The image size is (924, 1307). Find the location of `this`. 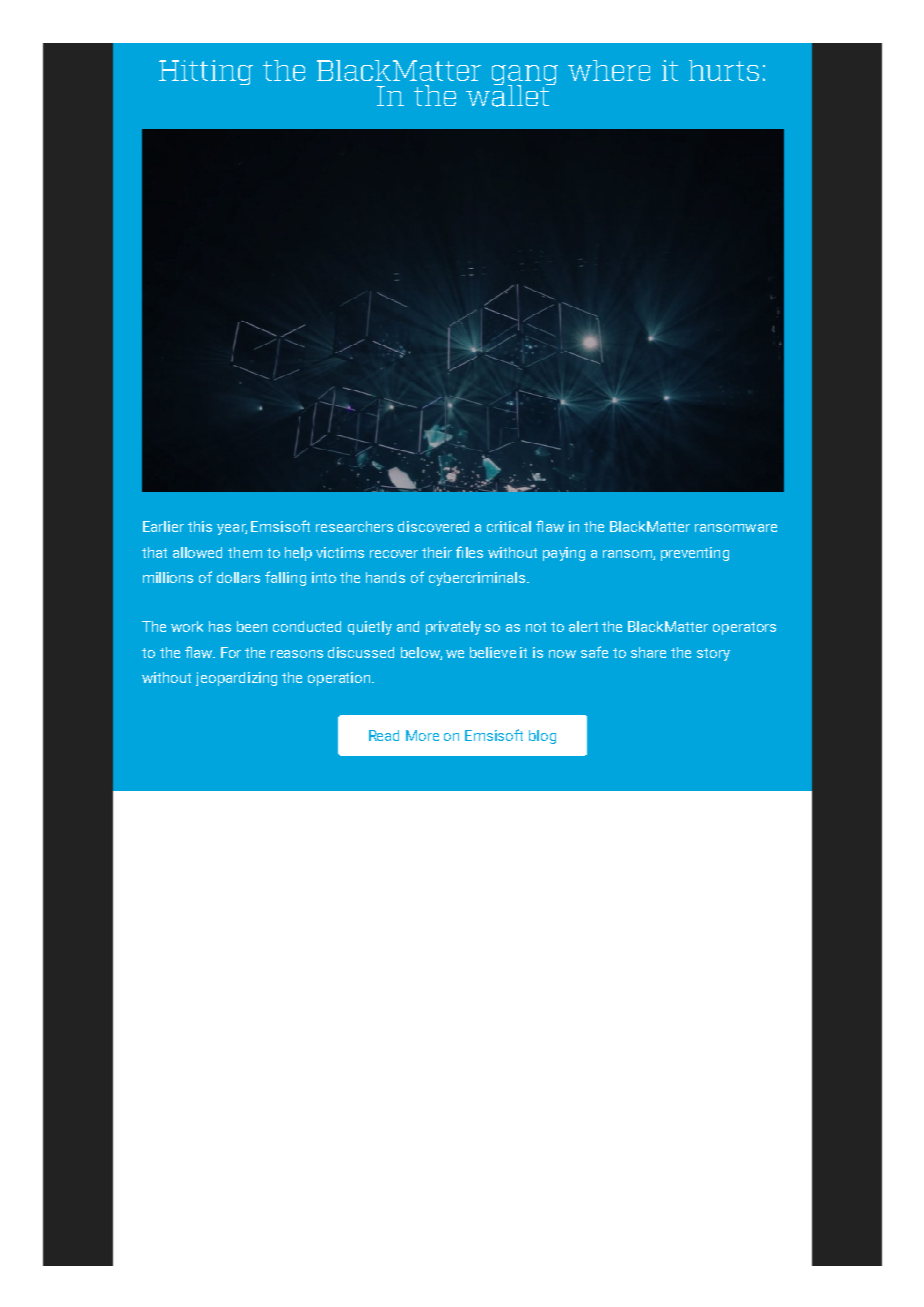

this is located at coordinates (200, 526).
